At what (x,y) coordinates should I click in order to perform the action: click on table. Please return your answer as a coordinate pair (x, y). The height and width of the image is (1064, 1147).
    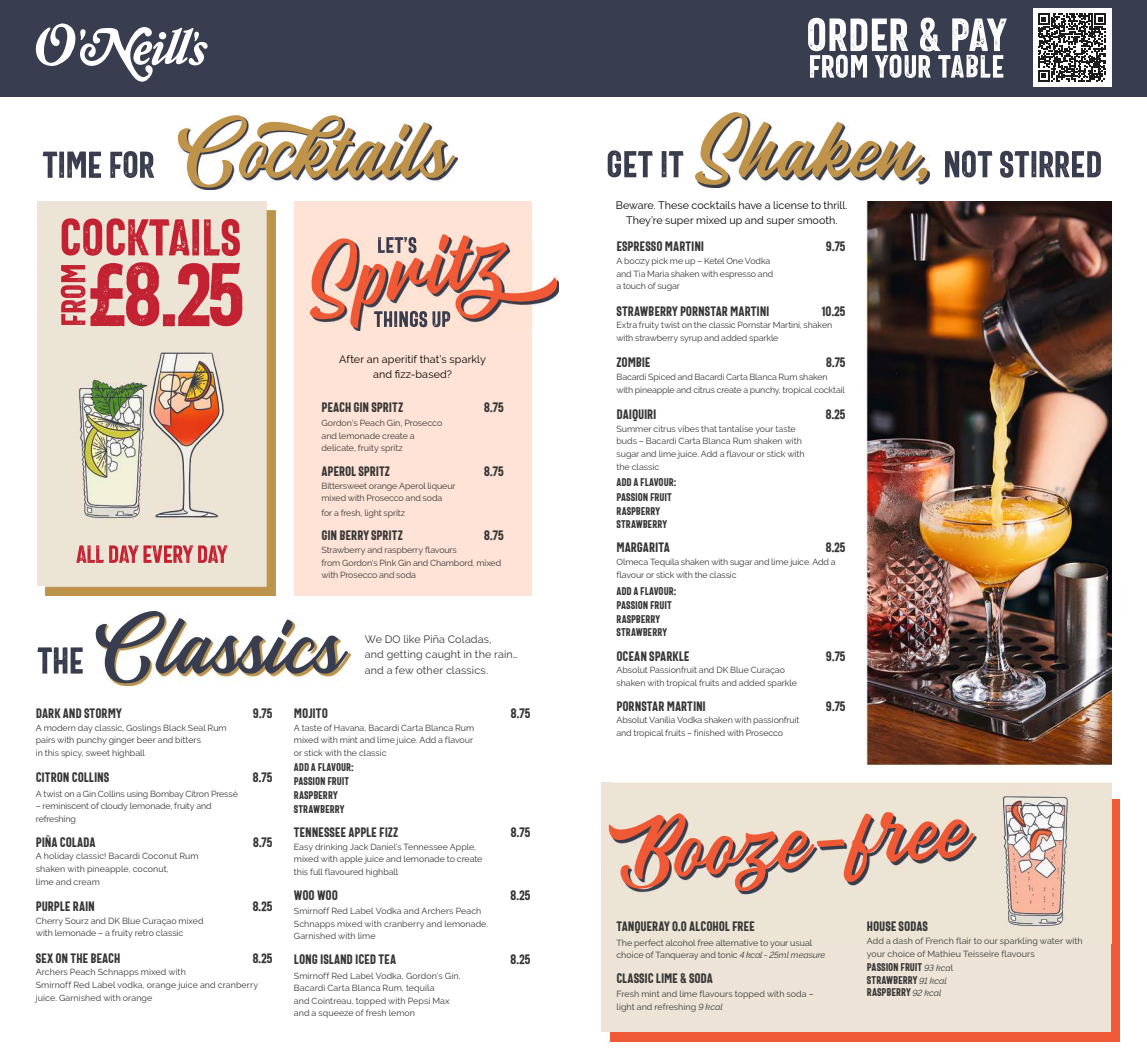
    Looking at the image, I should click on (971, 66).
